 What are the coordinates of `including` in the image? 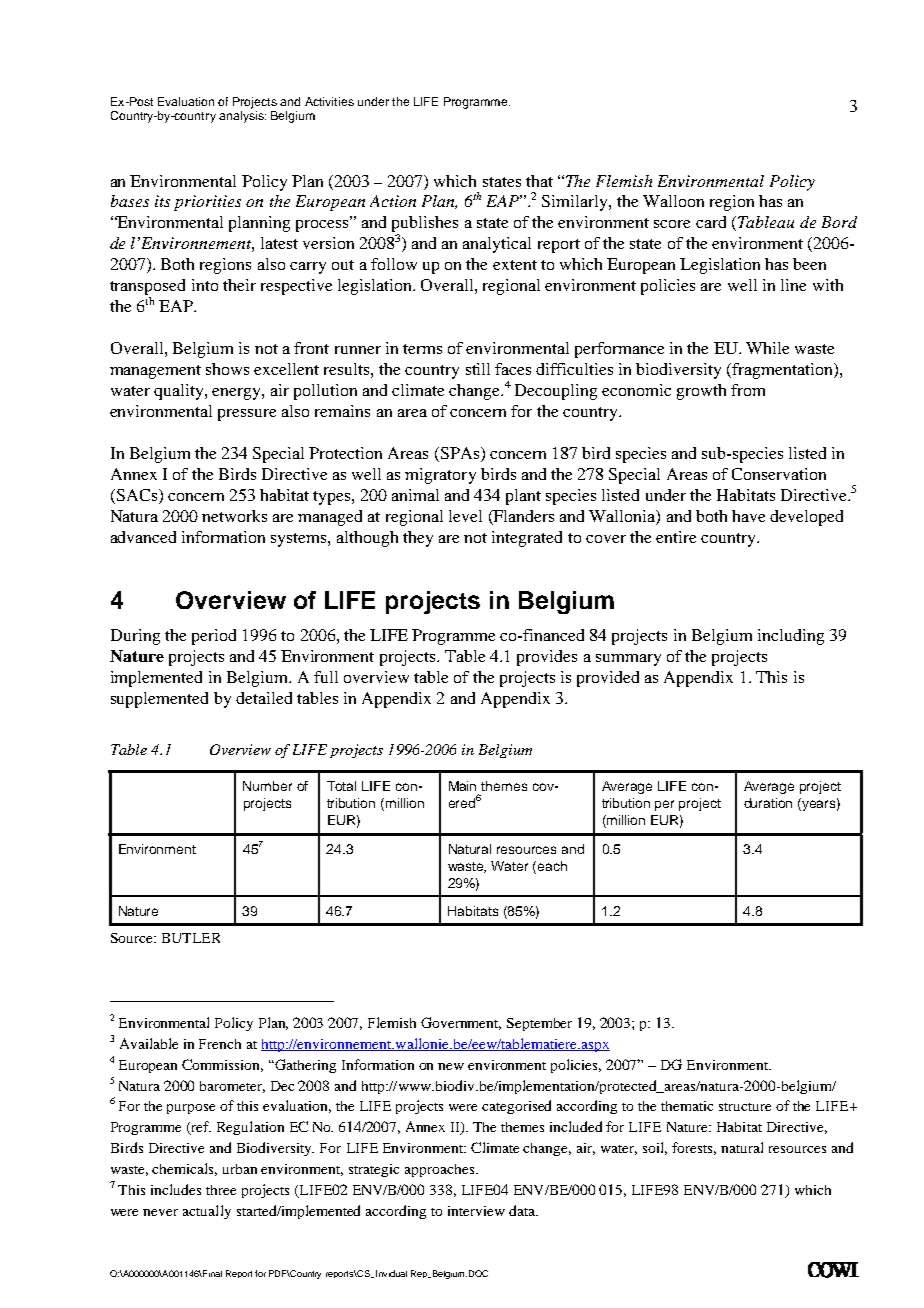 It's located at (791, 637).
